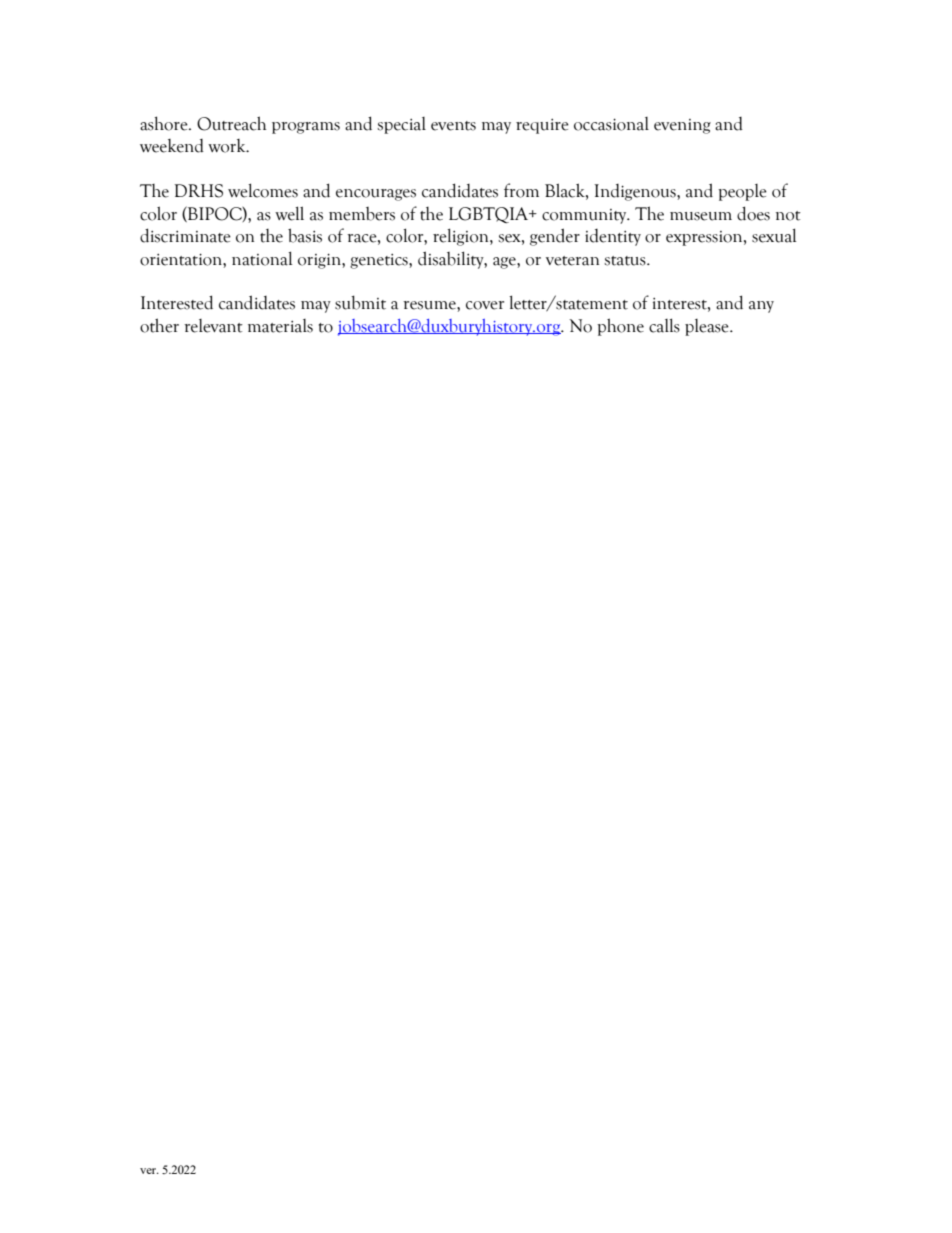 Image resolution: width=952 pixels, height=1233 pixels. I want to click on Outreach, so click(231, 123).
